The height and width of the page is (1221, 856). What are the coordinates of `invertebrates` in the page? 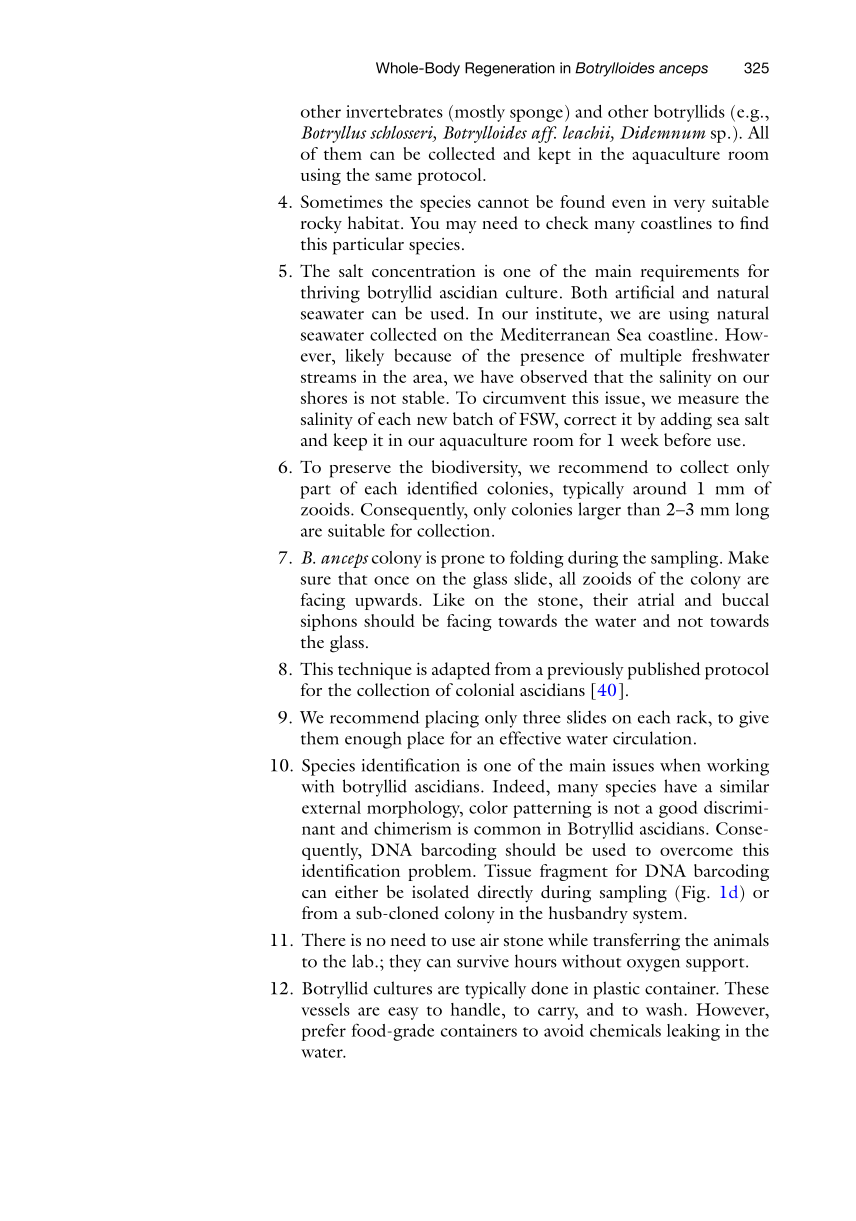 It's located at (394, 111).
